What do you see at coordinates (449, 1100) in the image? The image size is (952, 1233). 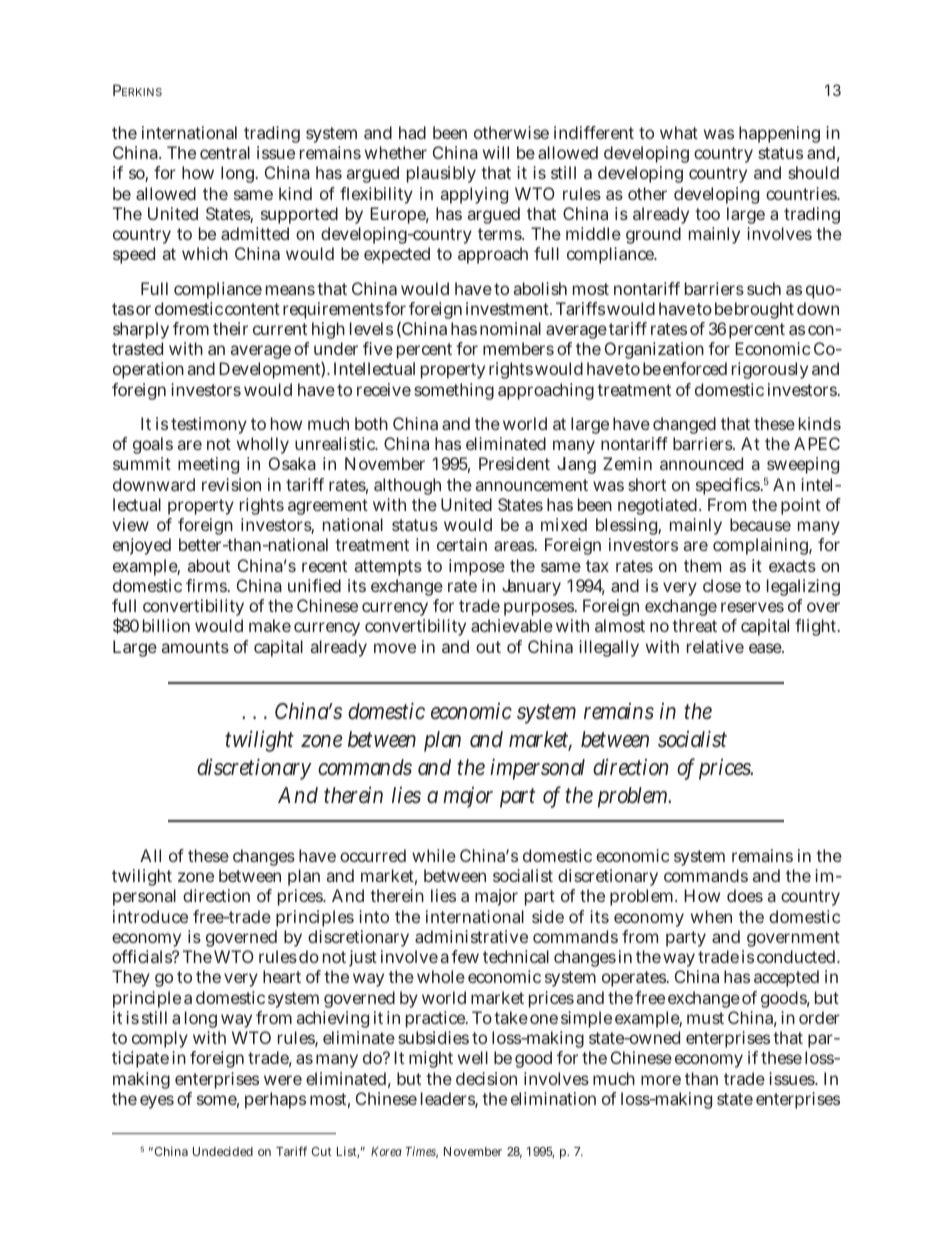 I see `leaders` at bounding box center [449, 1100].
